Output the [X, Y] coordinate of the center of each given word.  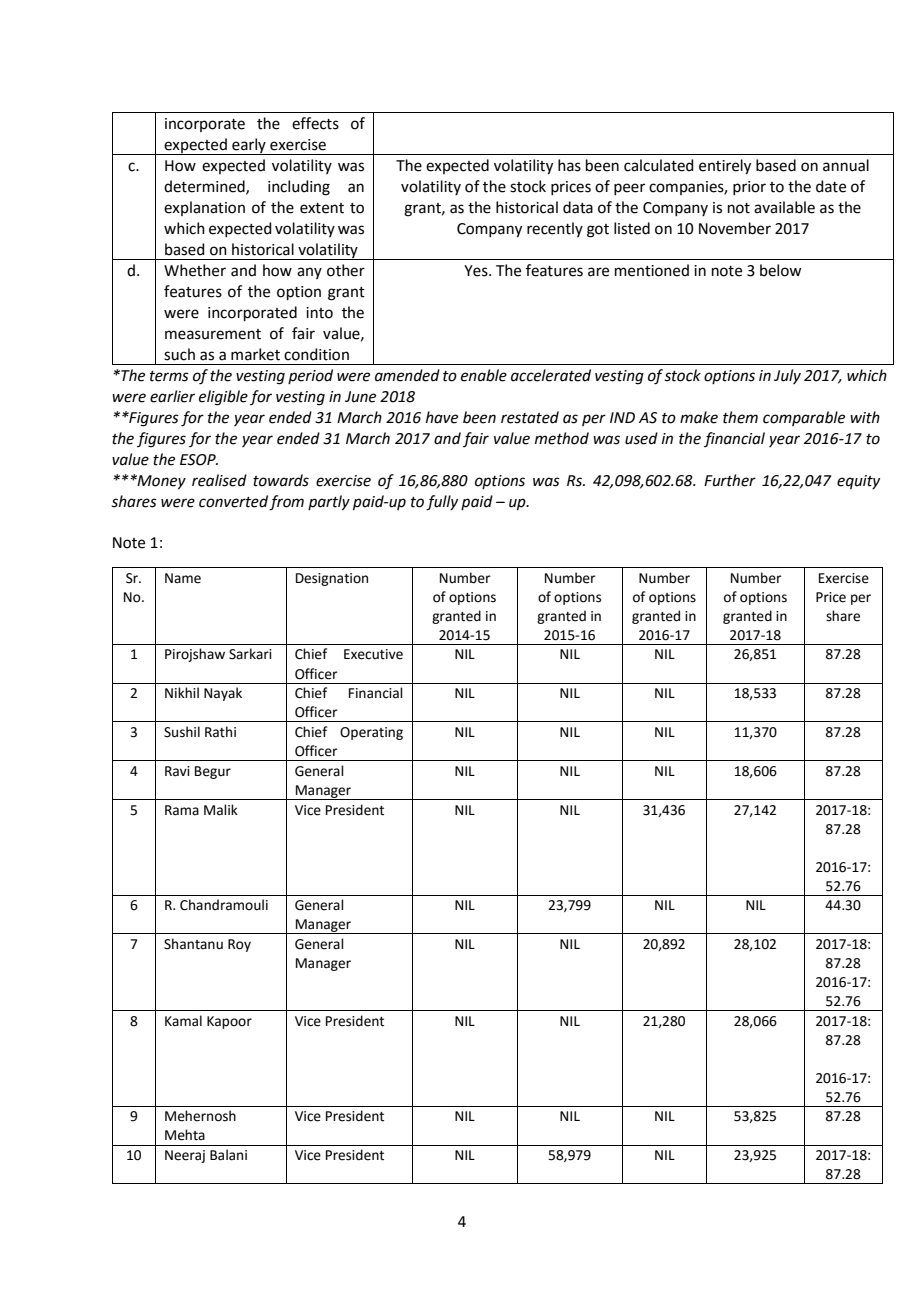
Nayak [223, 694]
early [249, 146]
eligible [223, 398]
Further [730, 480]
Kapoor [229, 1022]
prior [749, 188]
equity [858, 482]
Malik [221, 810]
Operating [371, 733]
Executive [373, 654]
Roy [239, 945]
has [569, 165]
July [787, 376]
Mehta [185, 1135]
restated [530, 417]
